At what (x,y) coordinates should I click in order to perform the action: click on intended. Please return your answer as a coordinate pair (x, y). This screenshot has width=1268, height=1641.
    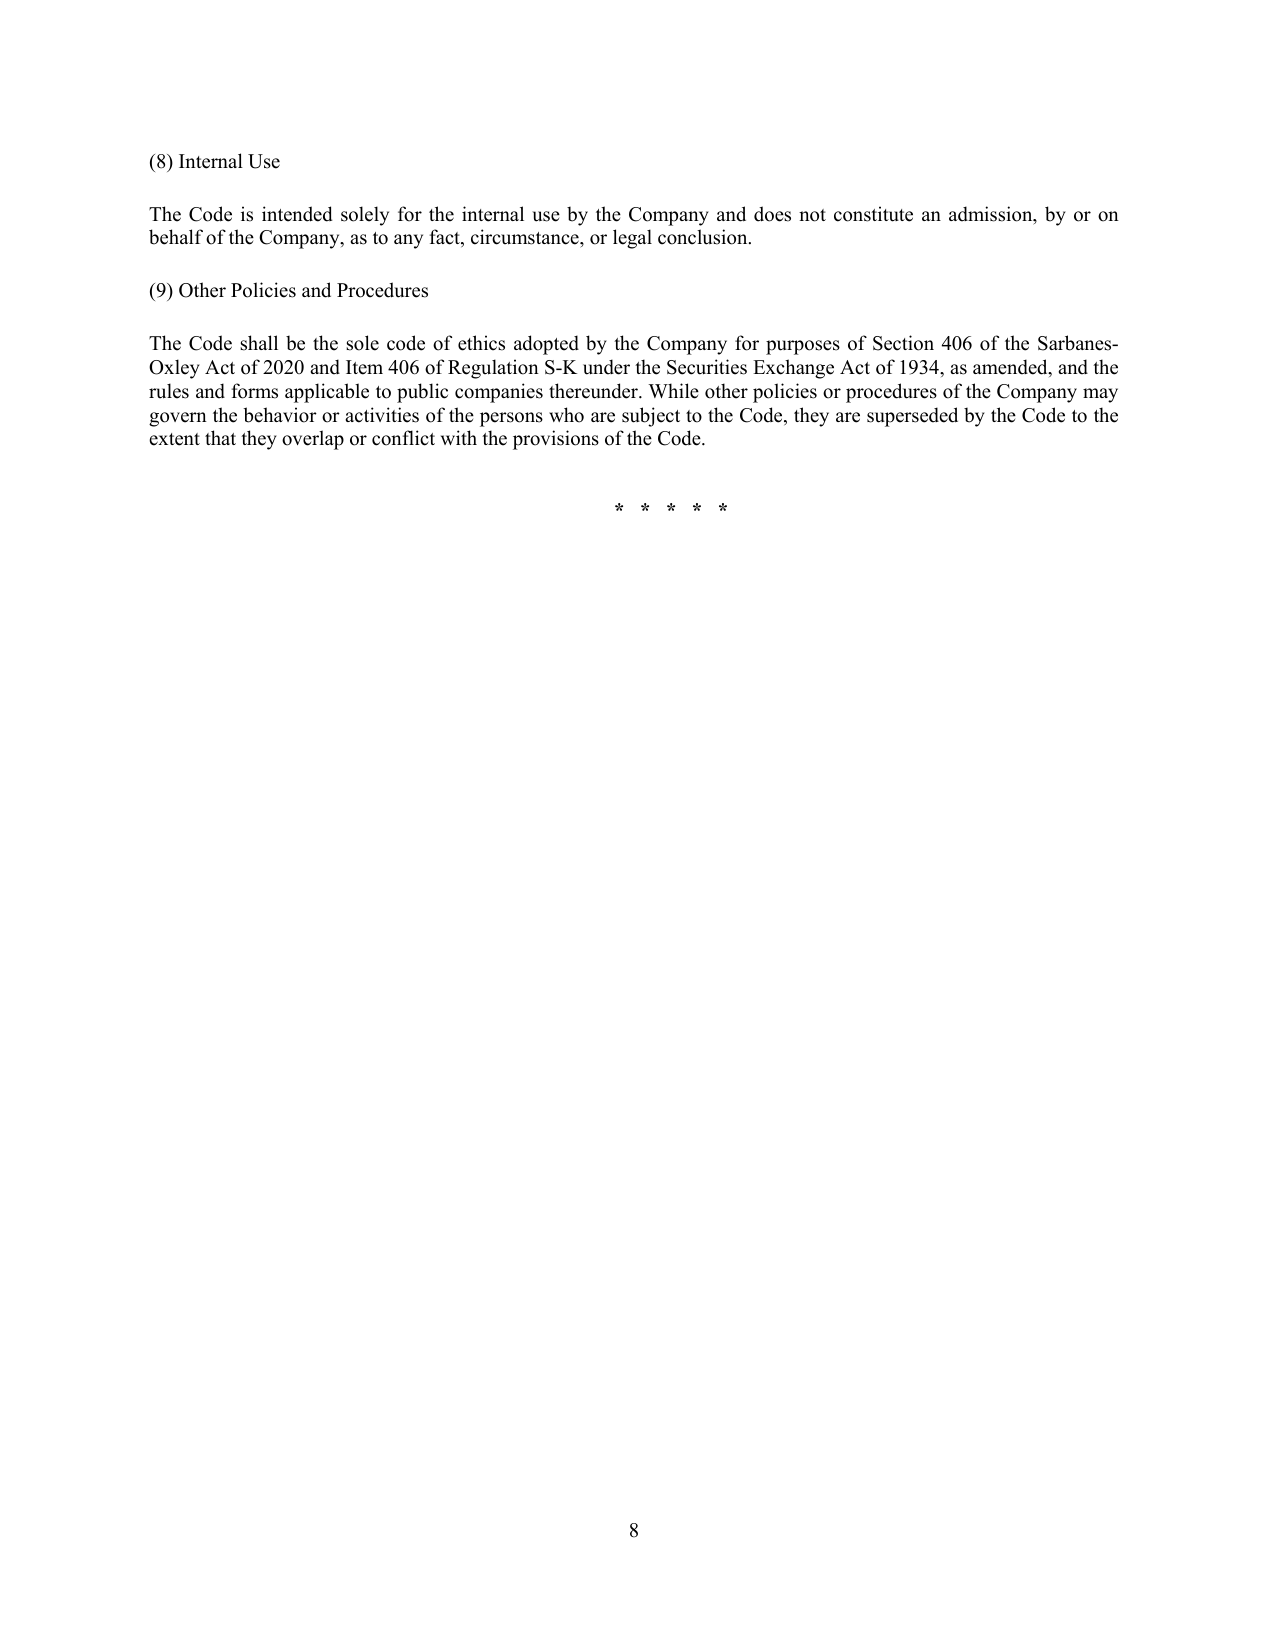
    Looking at the image, I should click on (297, 214).
